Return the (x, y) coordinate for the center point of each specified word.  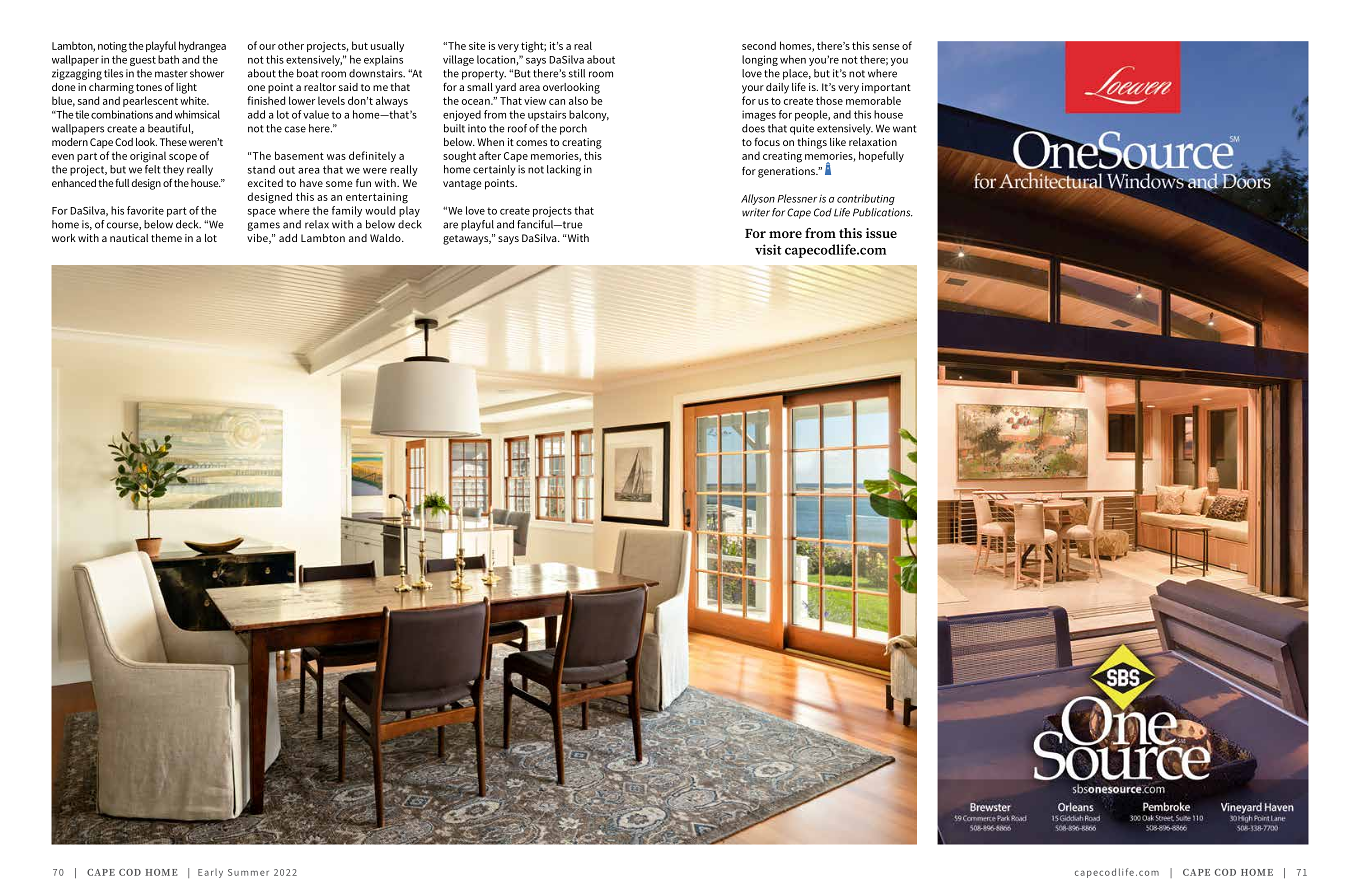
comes (531, 143)
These (173, 142)
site (477, 46)
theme (166, 238)
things (812, 143)
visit (768, 249)
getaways (467, 240)
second (759, 45)
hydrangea (202, 47)
